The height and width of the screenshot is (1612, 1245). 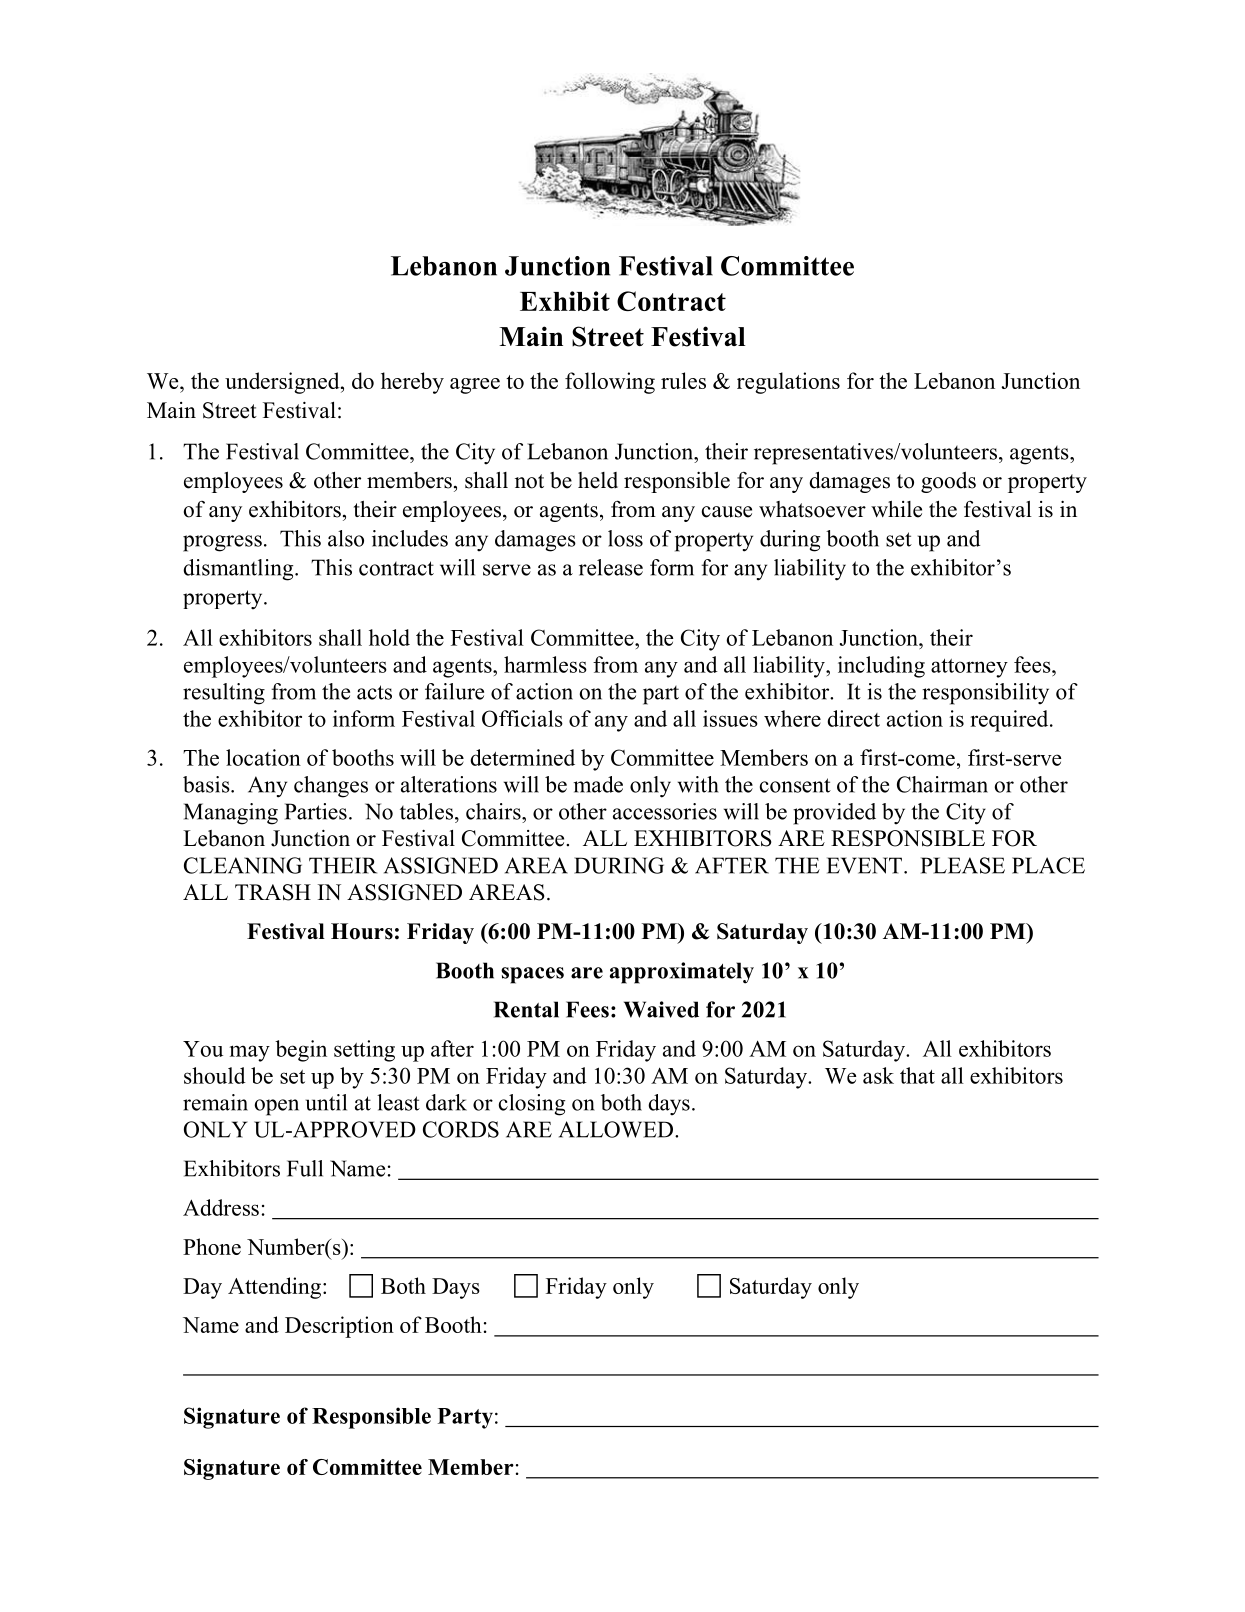 I want to click on ALLOWED, so click(x=616, y=1129).
